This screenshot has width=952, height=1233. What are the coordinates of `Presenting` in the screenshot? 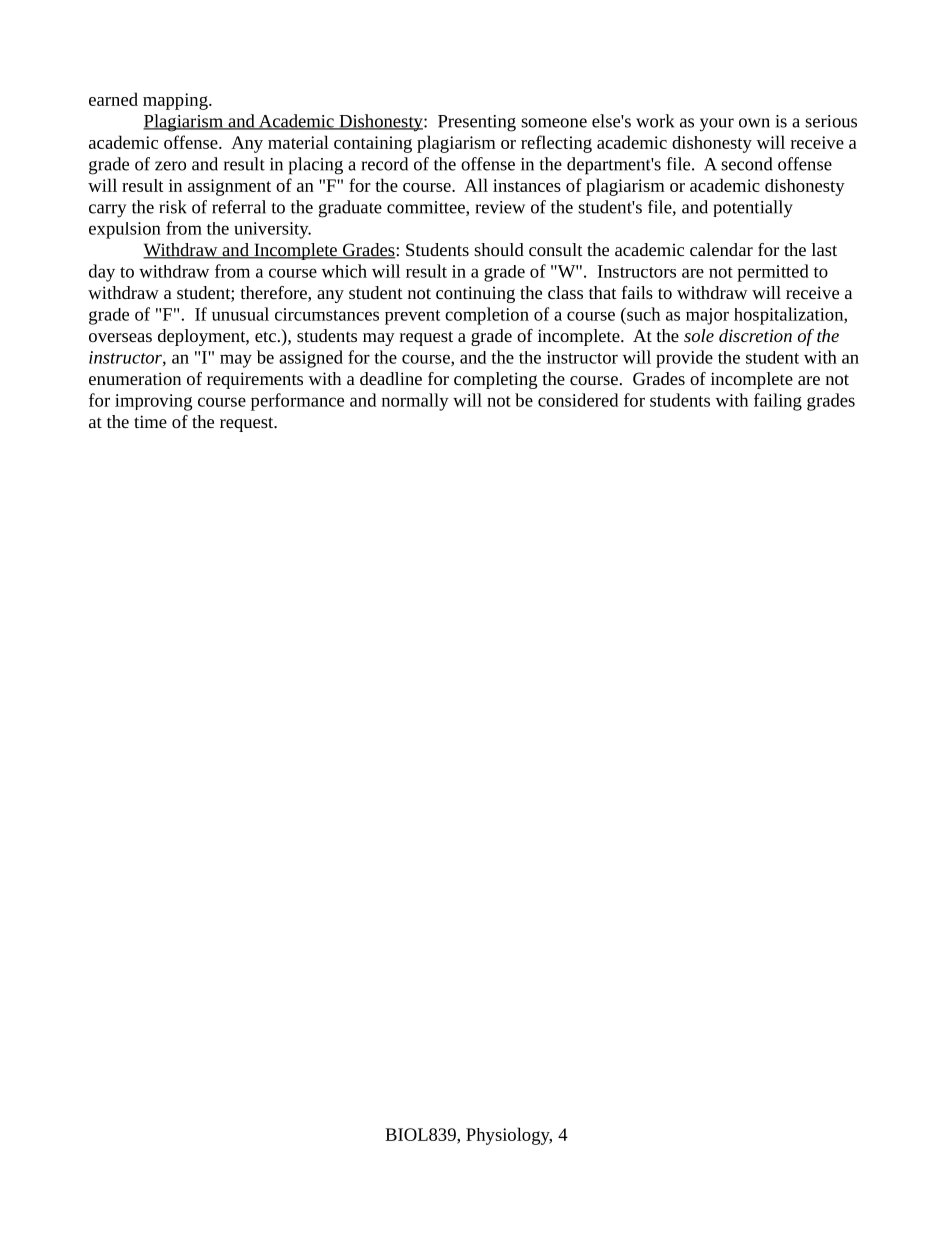 It's located at (477, 123).
